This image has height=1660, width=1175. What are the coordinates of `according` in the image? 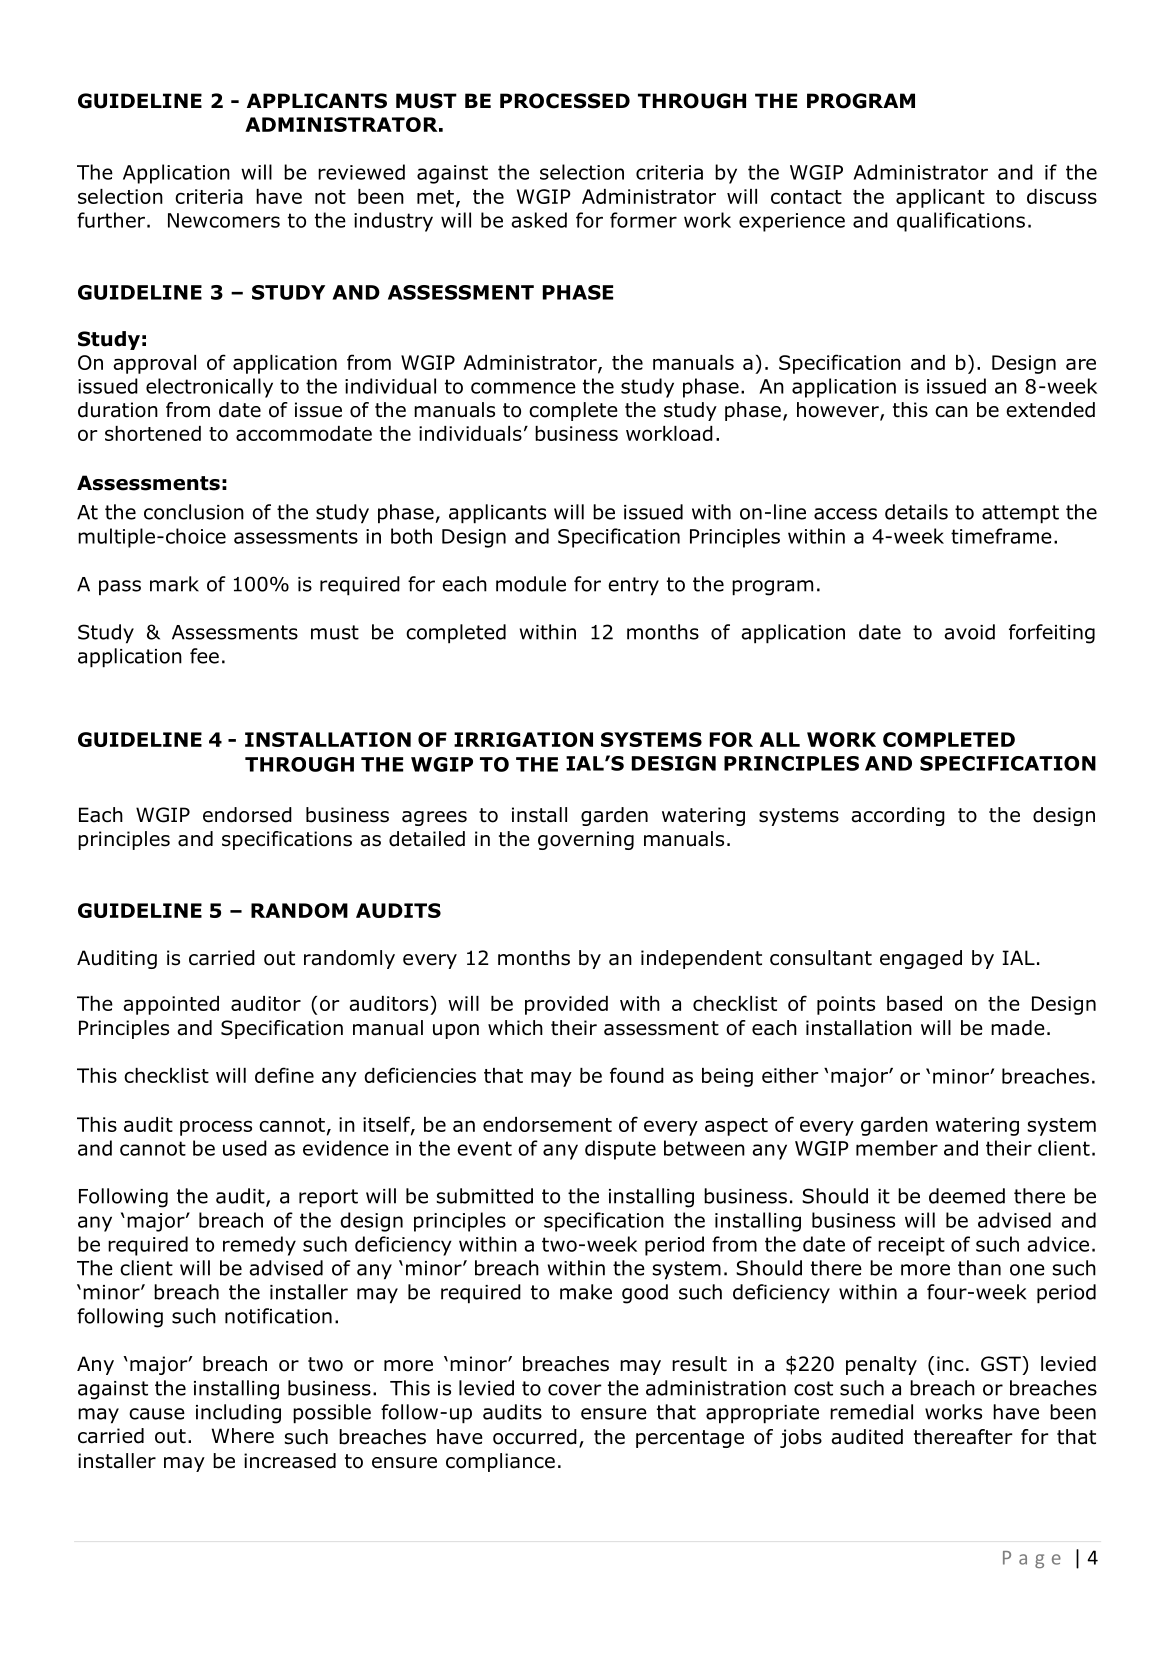 It's located at (898, 816).
